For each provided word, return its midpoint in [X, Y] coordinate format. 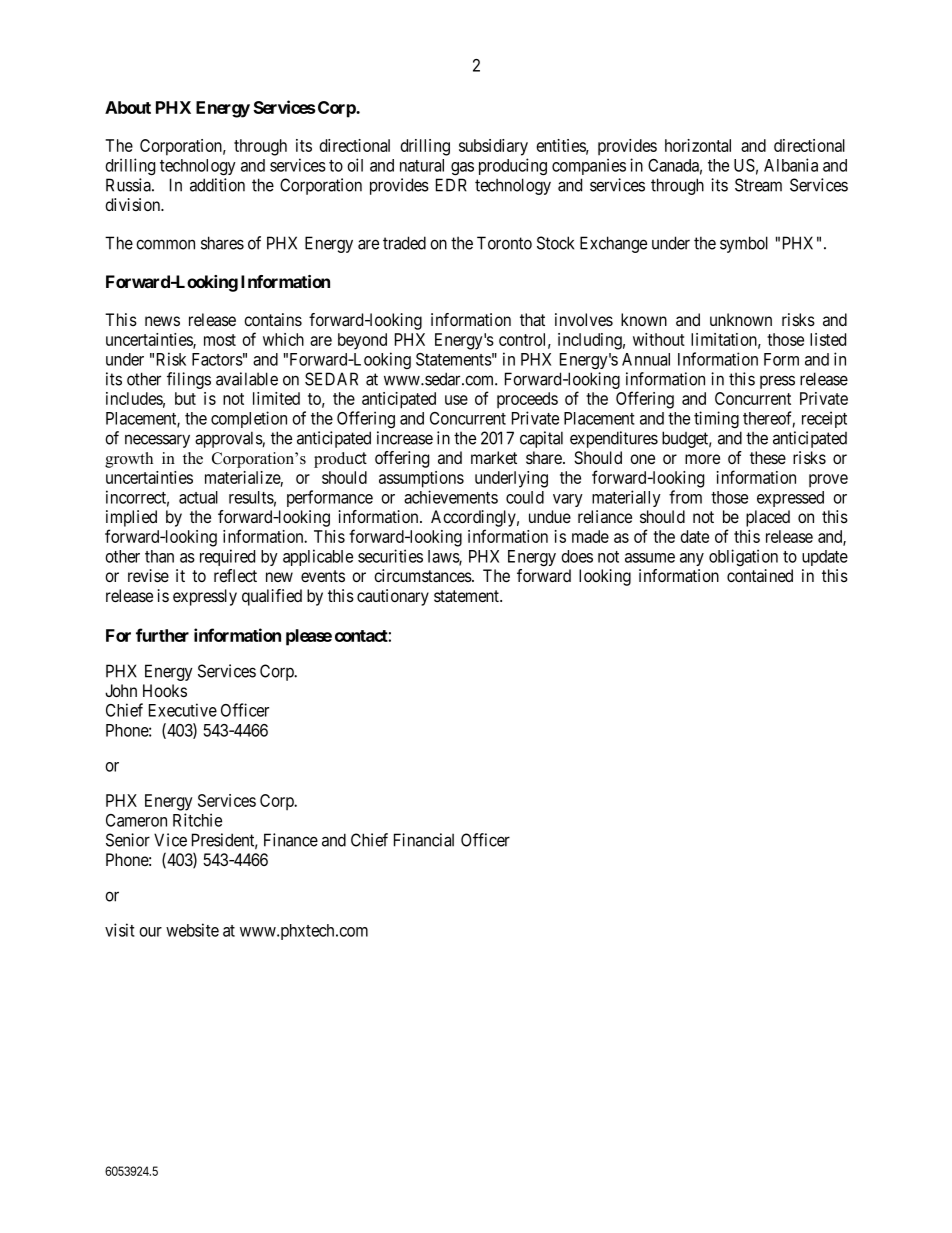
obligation [743, 557]
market [494, 458]
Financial [424, 840]
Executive [183, 710]
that [532, 320]
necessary [157, 441]
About [128, 107]
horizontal [698, 145]
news [162, 321]
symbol [744, 244]
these [768, 457]
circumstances [423, 576]
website [192, 930]
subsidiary [493, 147]
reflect [235, 575]
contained [760, 576]
